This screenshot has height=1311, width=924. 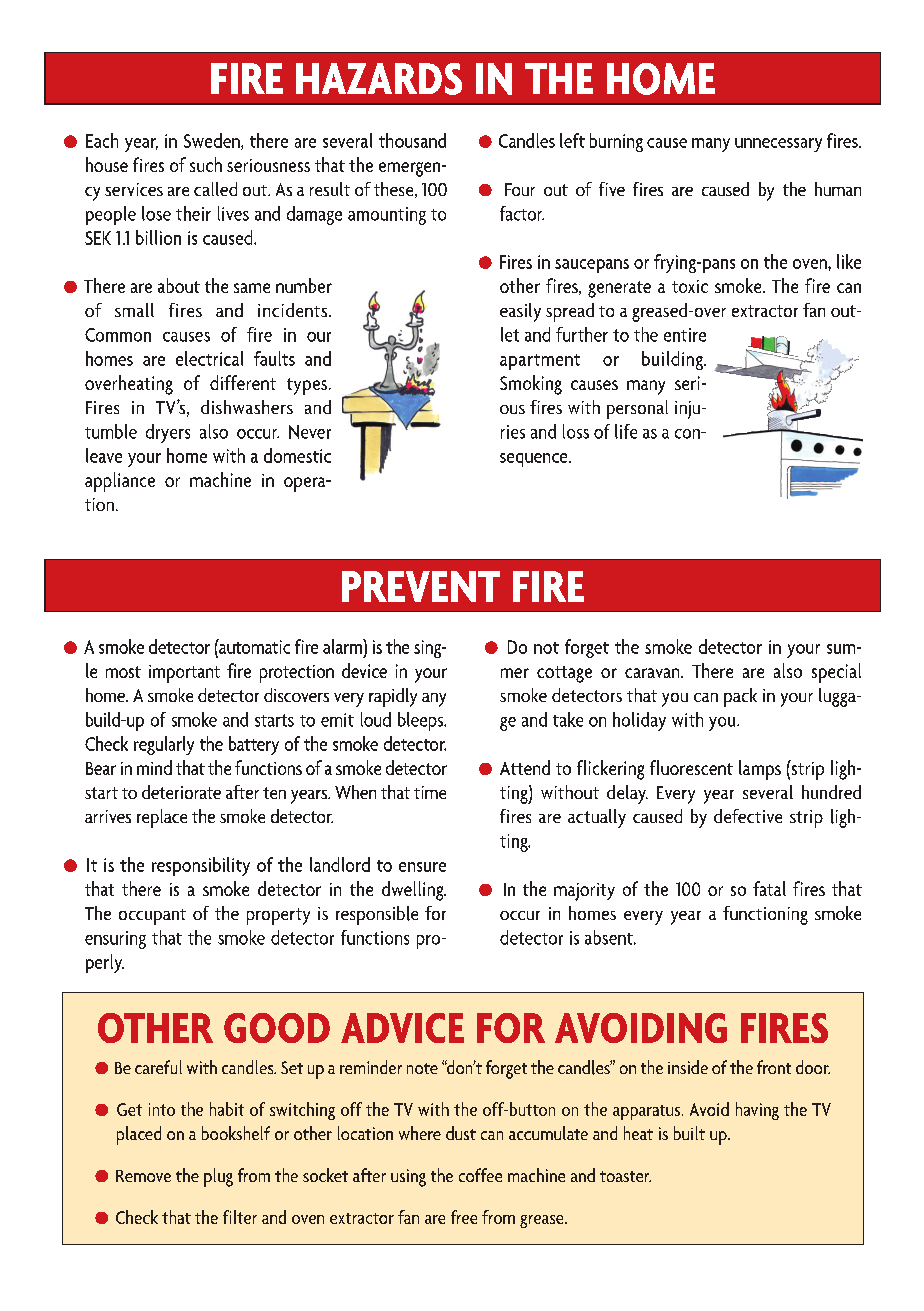 I want to click on important, so click(x=184, y=674).
